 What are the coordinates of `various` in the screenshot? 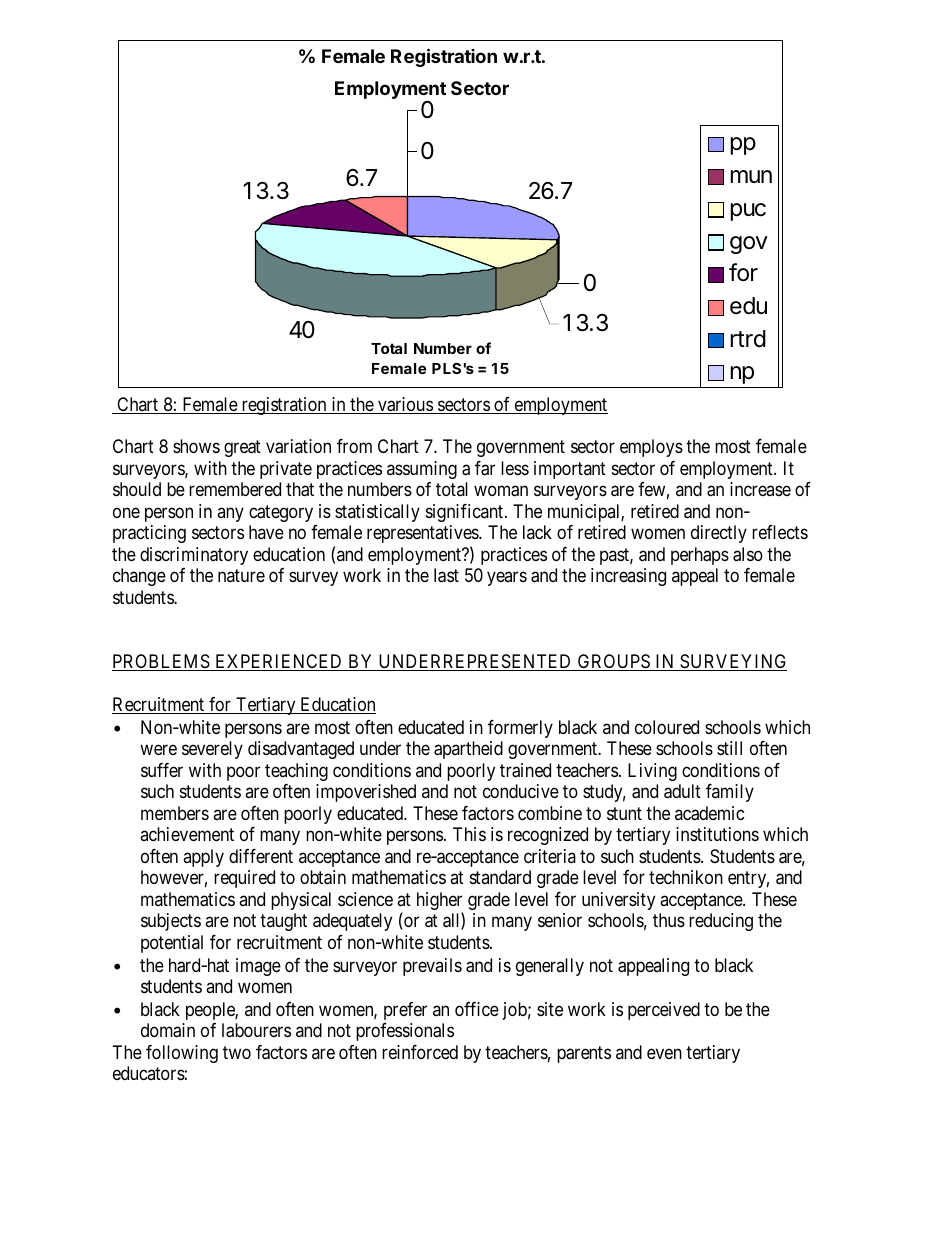 It's located at (405, 405).
